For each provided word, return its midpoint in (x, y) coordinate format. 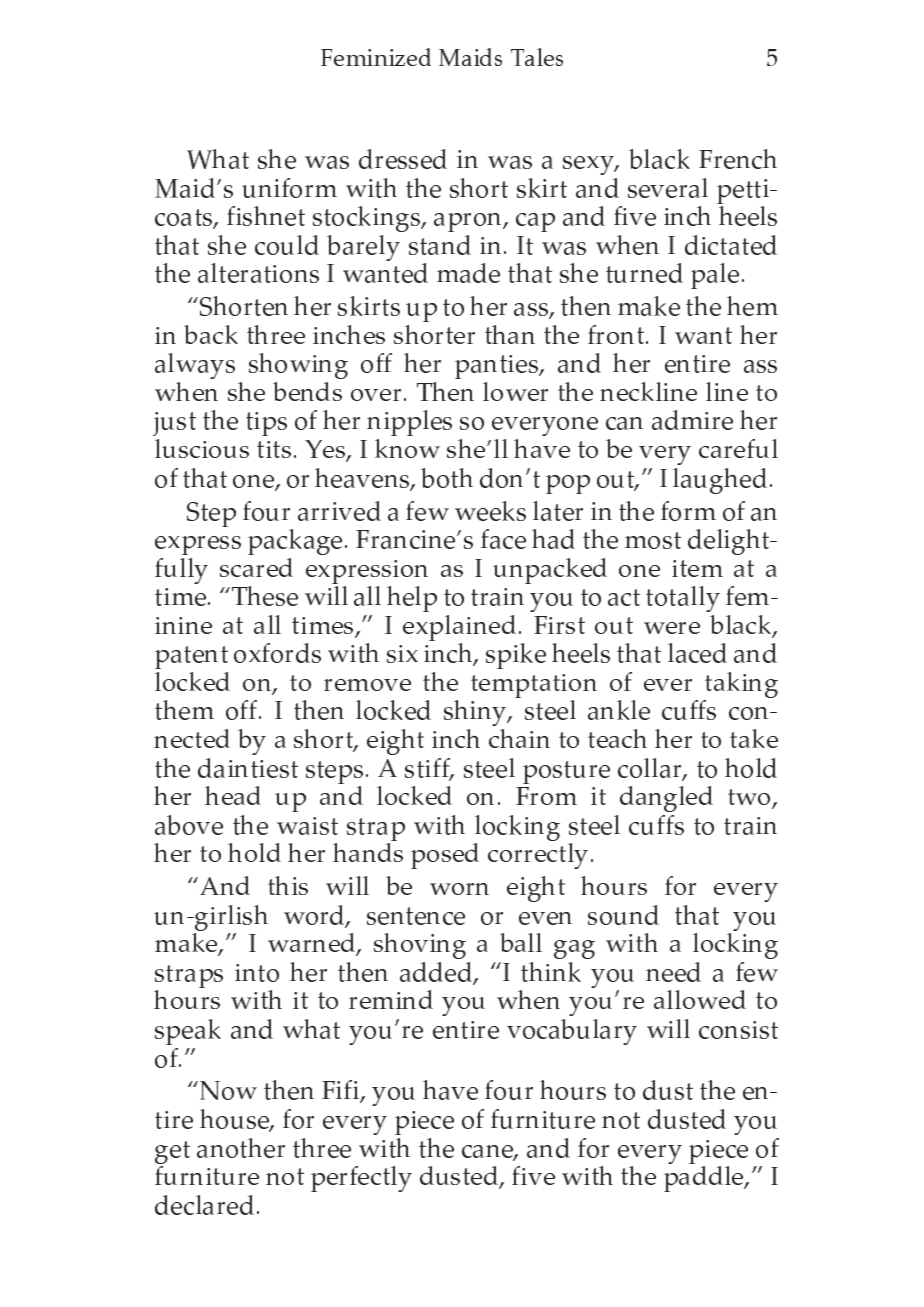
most (653, 540)
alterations (258, 273)
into (257, 973)
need (673, 972)
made (468, 273)
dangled (666, 799)
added (437, 973)
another (241, 1148)
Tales (537, 57)
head (233, 795)
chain (519, 738)
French (738, 159)
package (295, 542)
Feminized (376, 57)
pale (715, 276)
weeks (490, 511)
